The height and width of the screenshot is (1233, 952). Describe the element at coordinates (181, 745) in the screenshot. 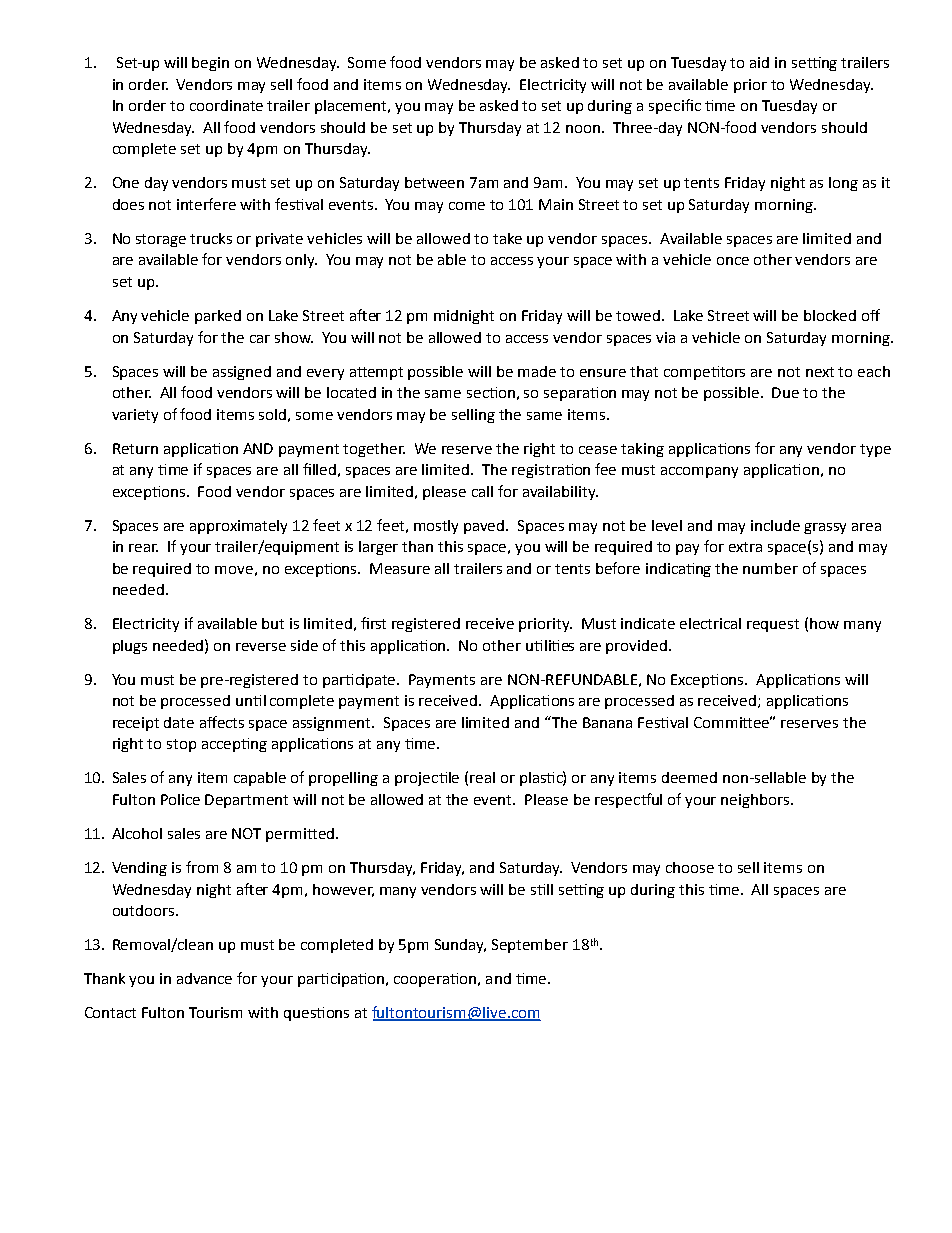

I see `stop` at that location.
